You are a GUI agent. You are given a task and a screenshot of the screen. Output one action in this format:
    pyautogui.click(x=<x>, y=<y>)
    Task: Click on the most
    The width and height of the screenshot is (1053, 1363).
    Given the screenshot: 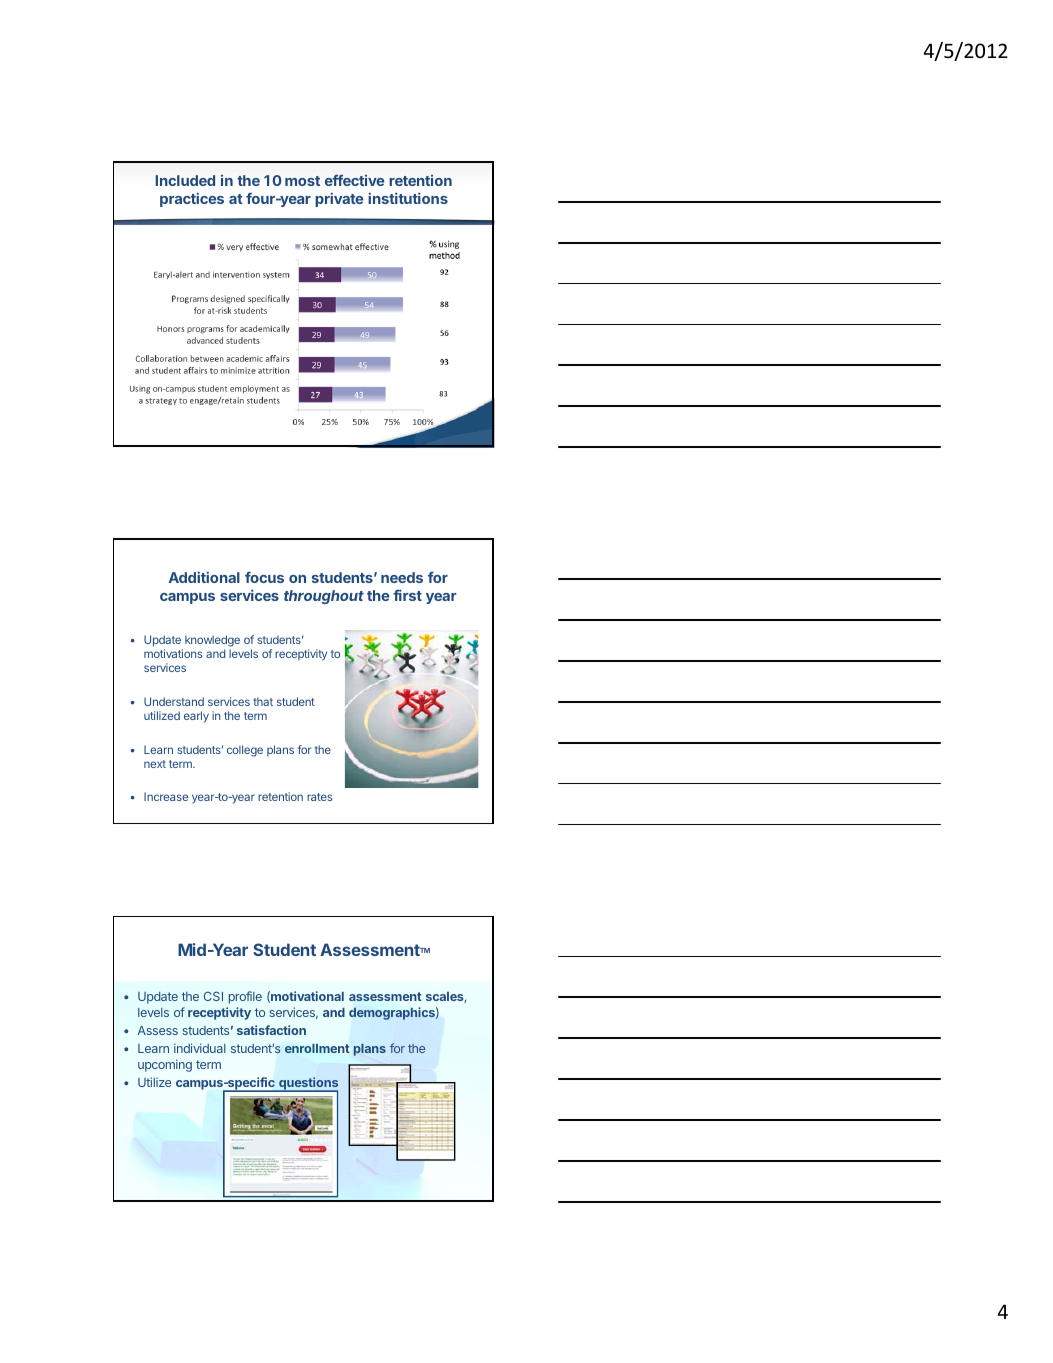 What is the action you would take?
    pyautogui.click(x=302, y=181)
